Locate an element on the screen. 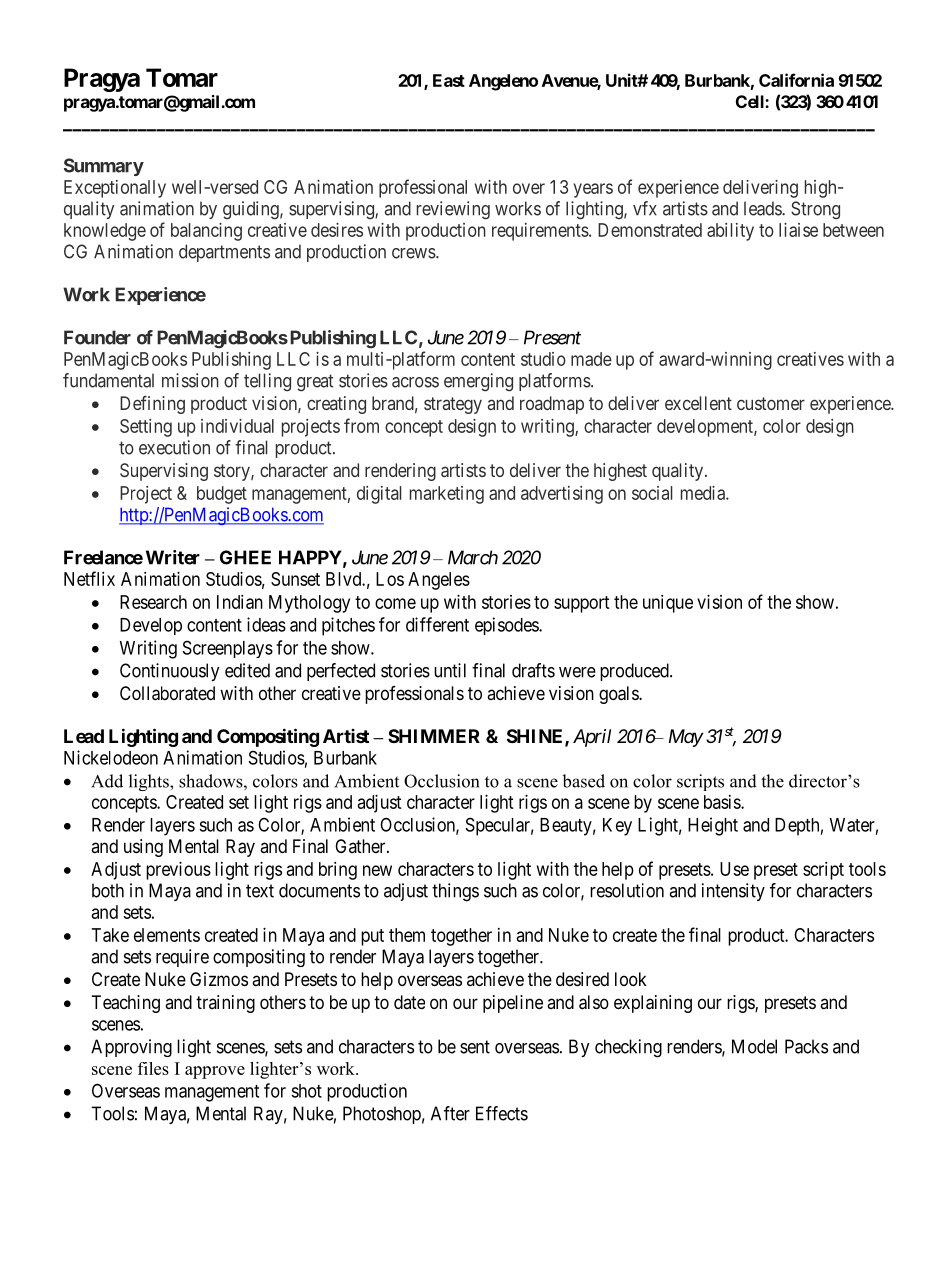 This screenshot has height=1272, width=952. Angeles is located at coordinates (439, 581).
